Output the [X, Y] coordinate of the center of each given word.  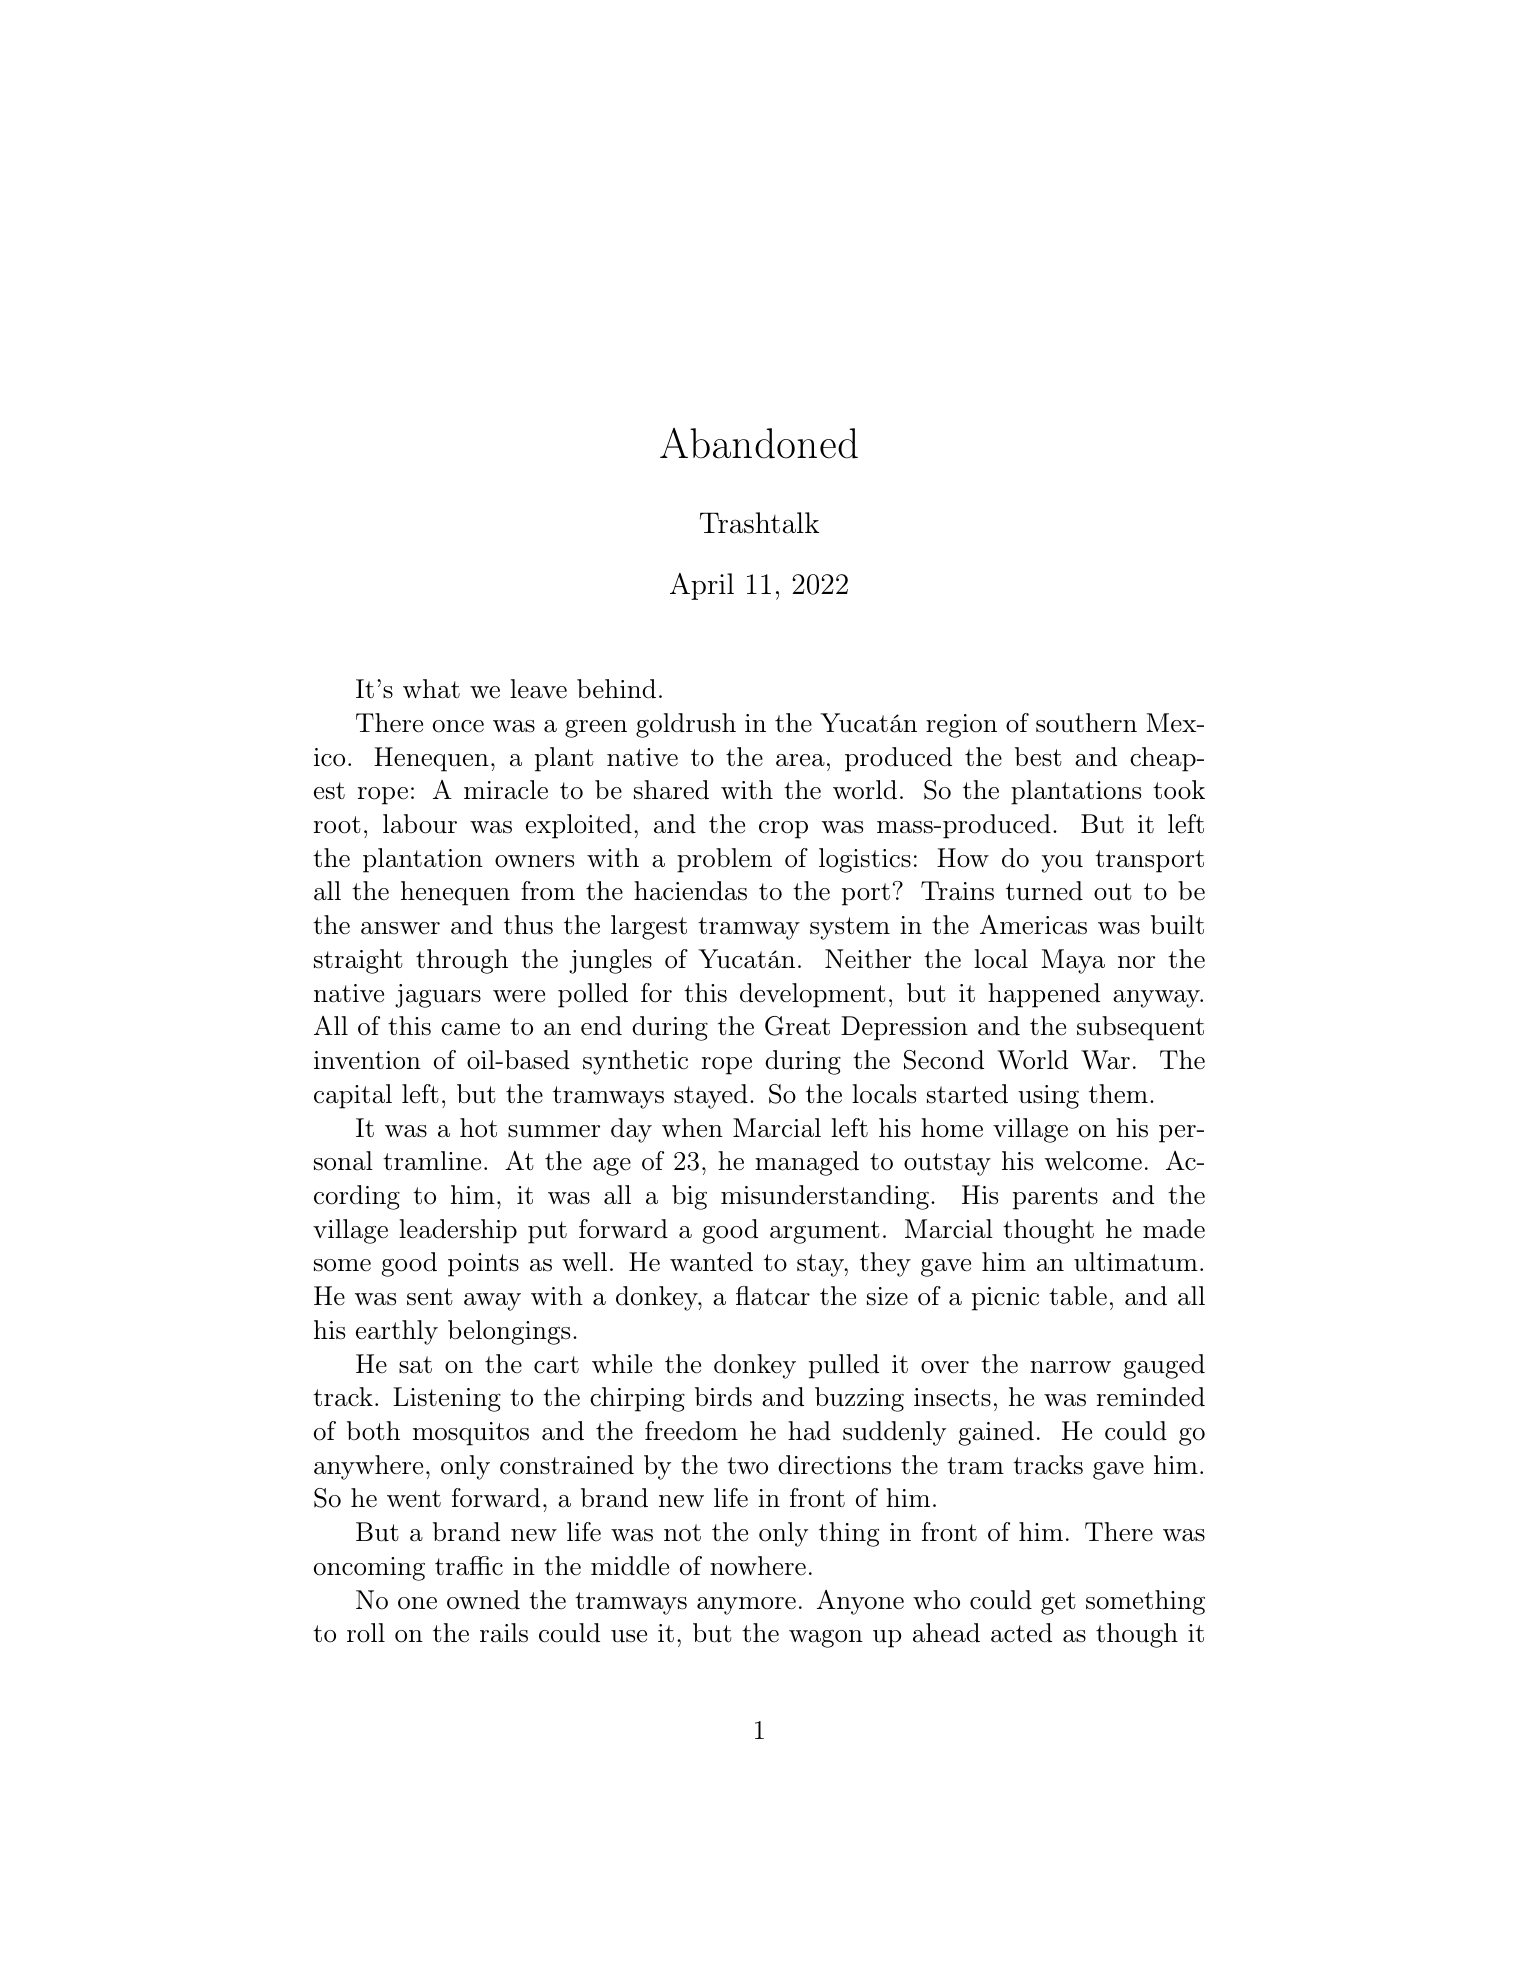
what [431, 689]
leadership [458, 1231]
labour [420, 824]
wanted [711, 1262]
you [1062, 864]
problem [724, 860]
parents [1055, 1198]
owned [483, 1600]
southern [1086, 723]
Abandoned [759, 443]
